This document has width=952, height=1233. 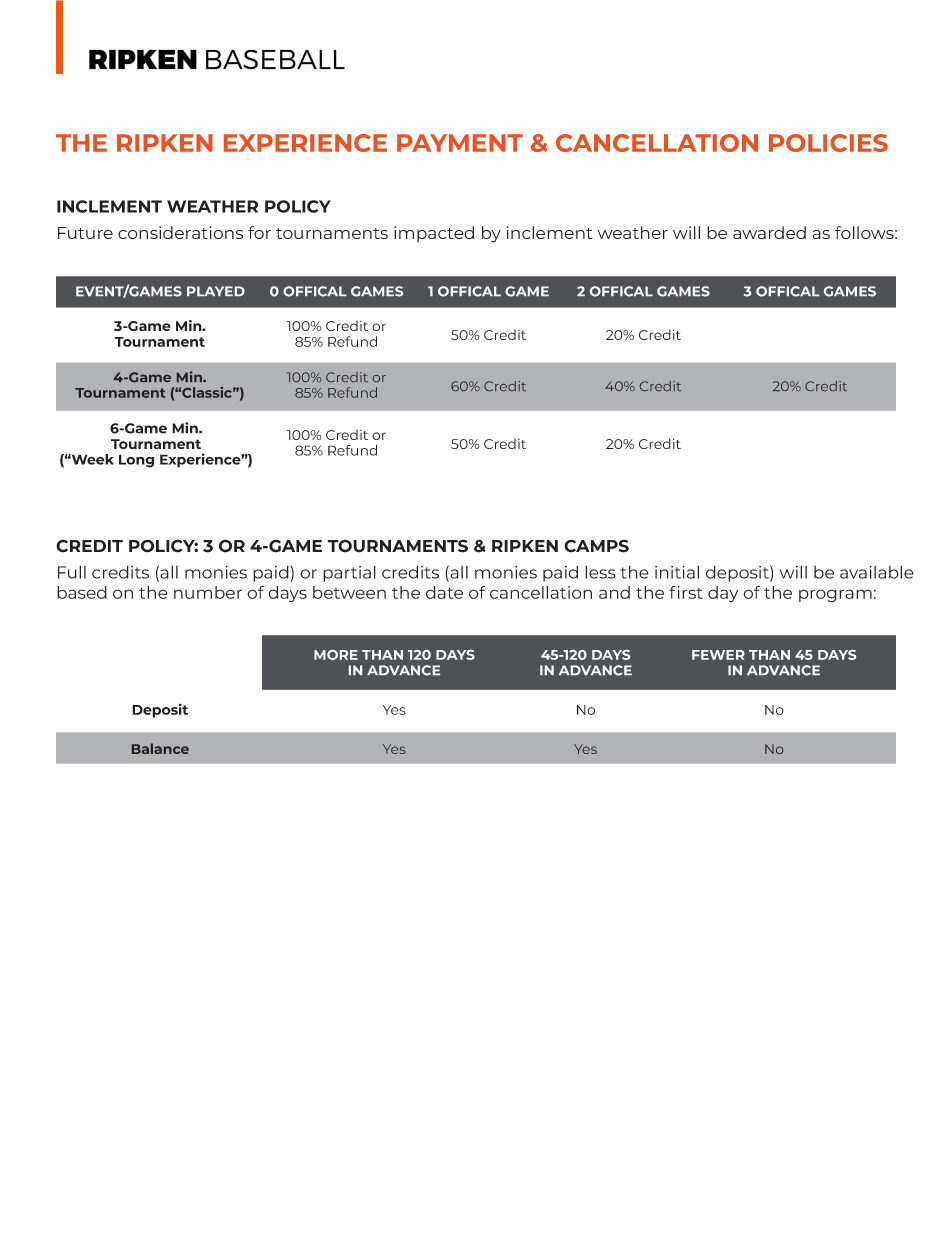 I want to click on considerations, so click(x=180, y=232).
